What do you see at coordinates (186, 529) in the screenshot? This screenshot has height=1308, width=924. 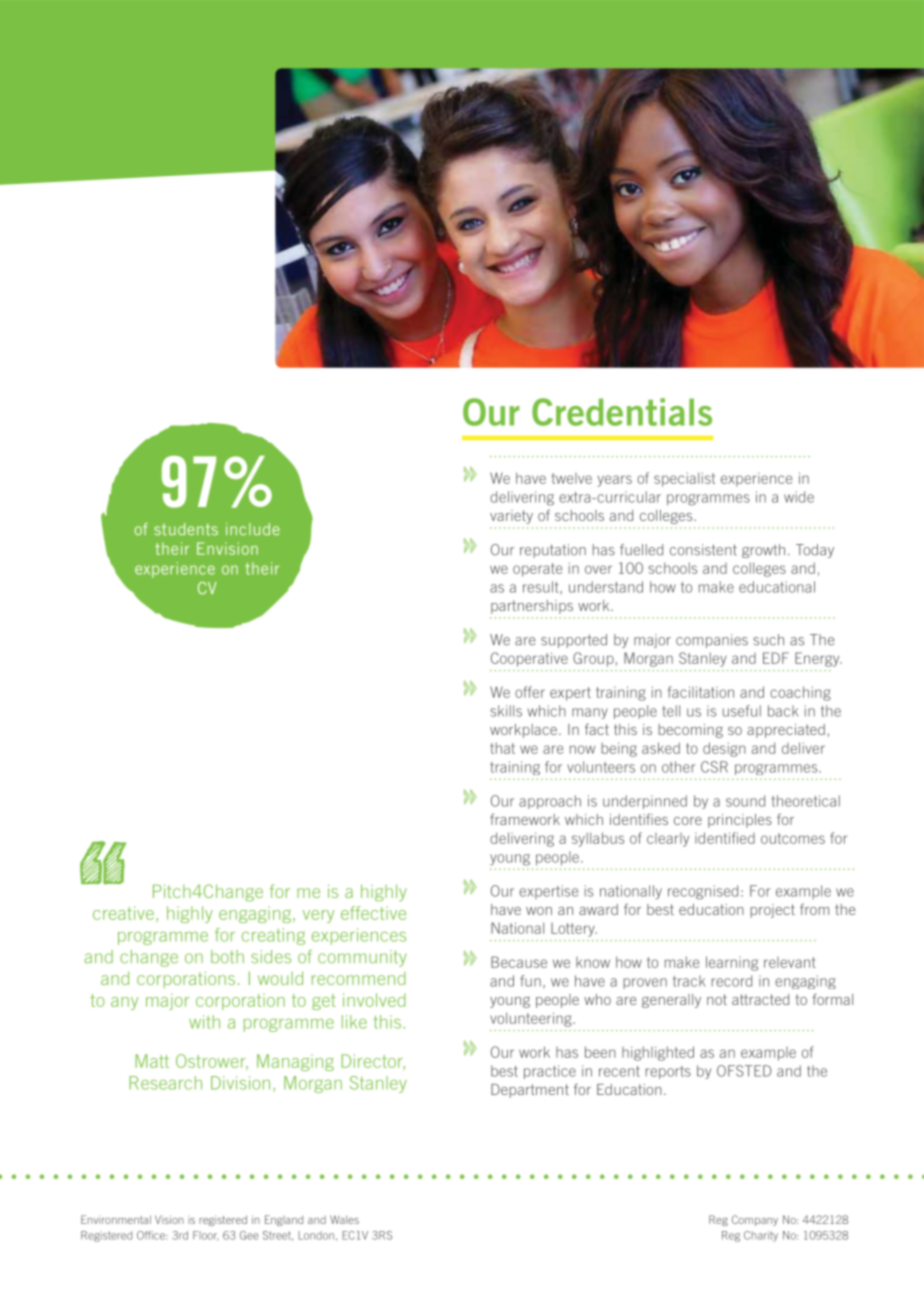 I see `students` at bounding box center [186, 529].
